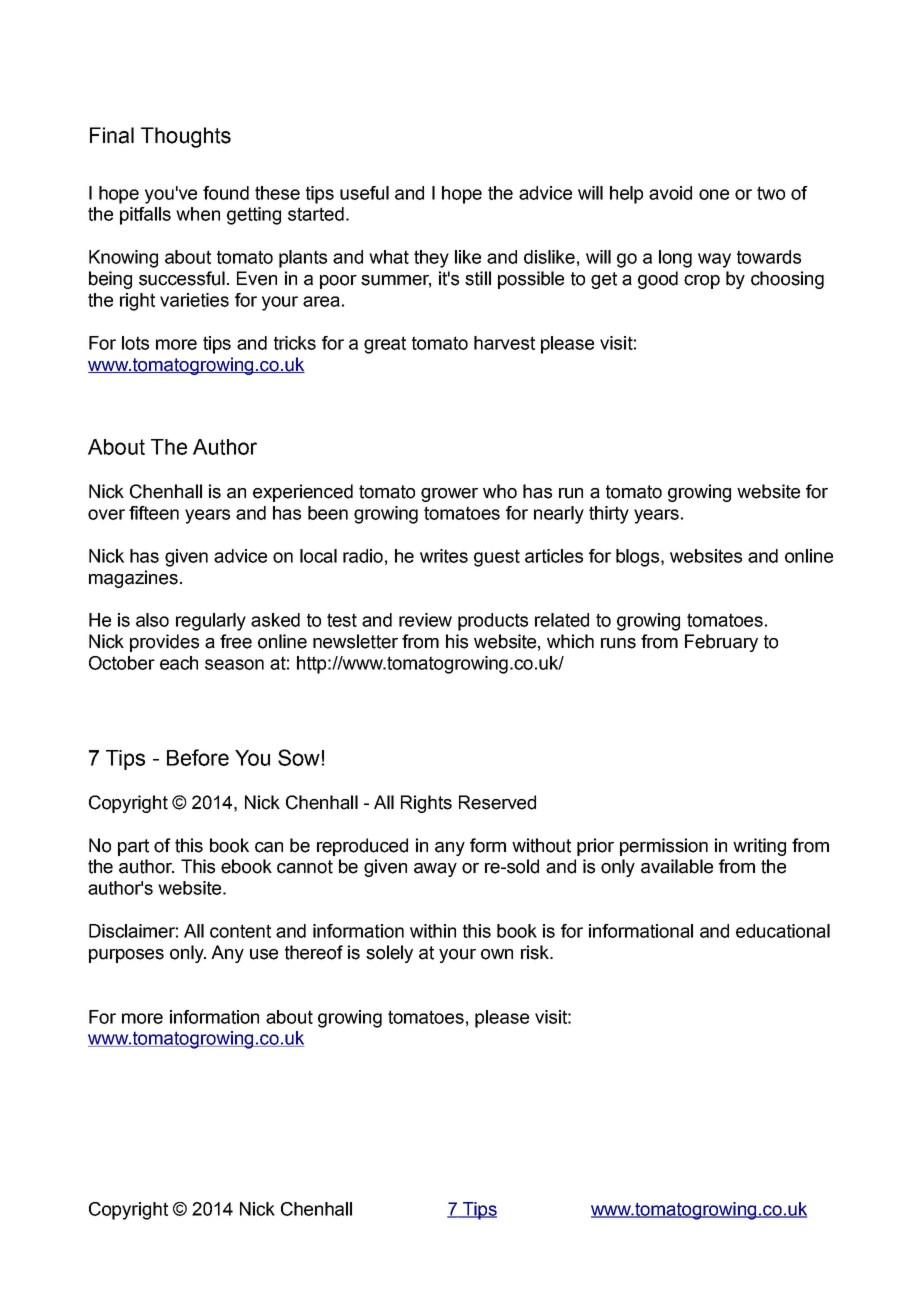  I want to click on Reserved, so click(497, 802).
